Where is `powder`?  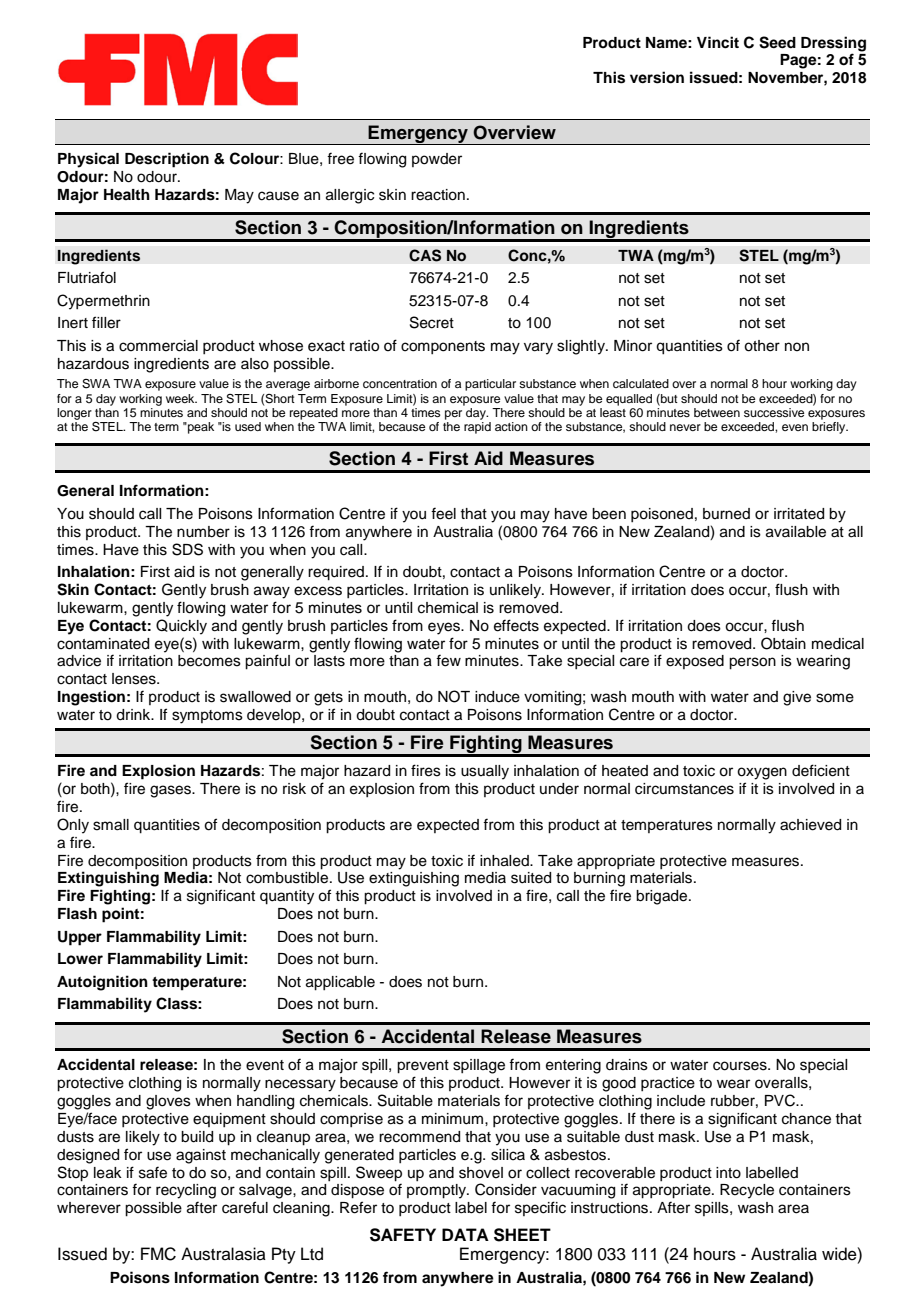 powder is located at coordinates (437, 160).
